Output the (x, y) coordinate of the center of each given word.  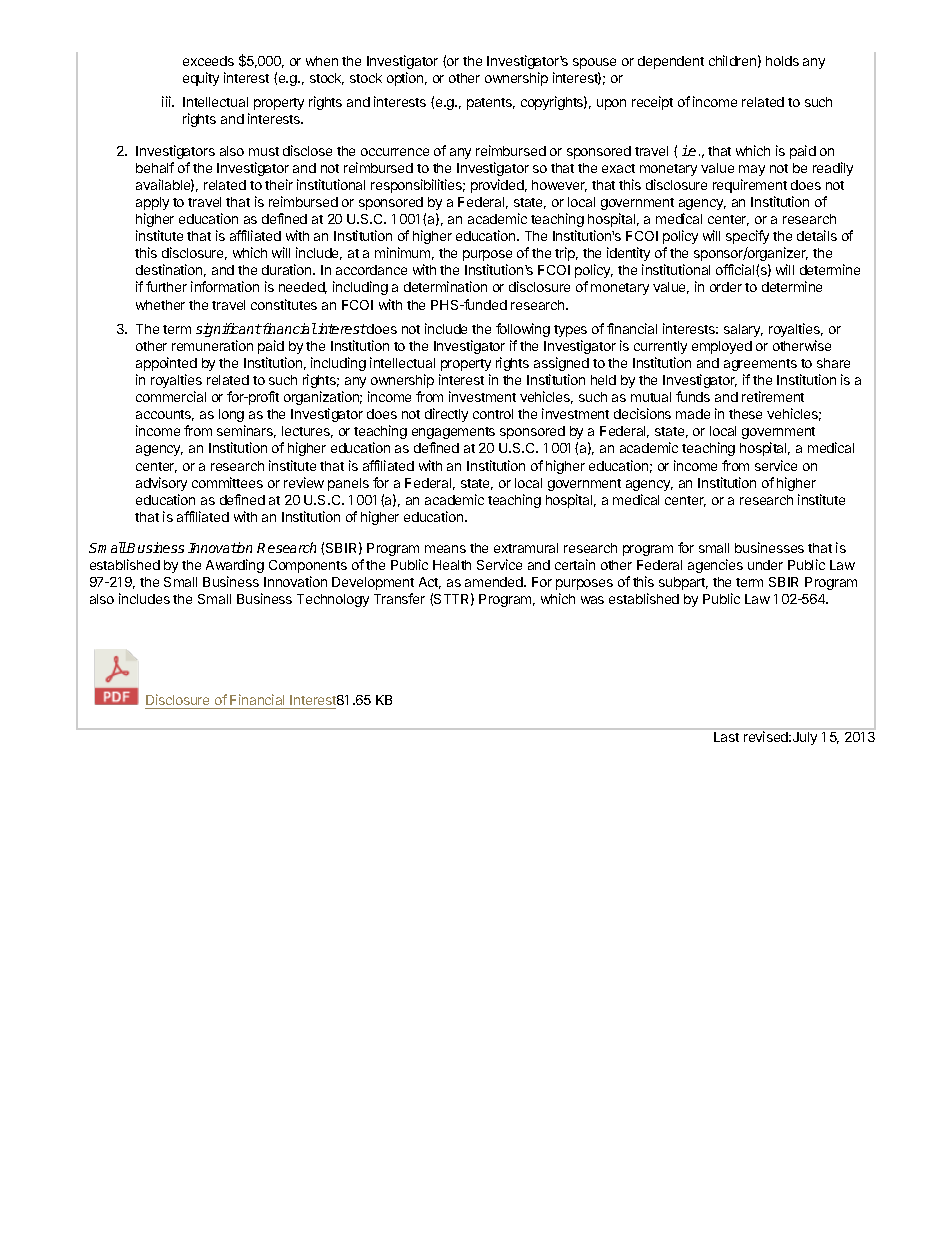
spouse (594, 63)
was (592, 600)
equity (201, 79)
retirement (773, 396)
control (493, 414)
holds (782, 61)
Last (726, 737)
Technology (333, 600)
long (231, 415)
